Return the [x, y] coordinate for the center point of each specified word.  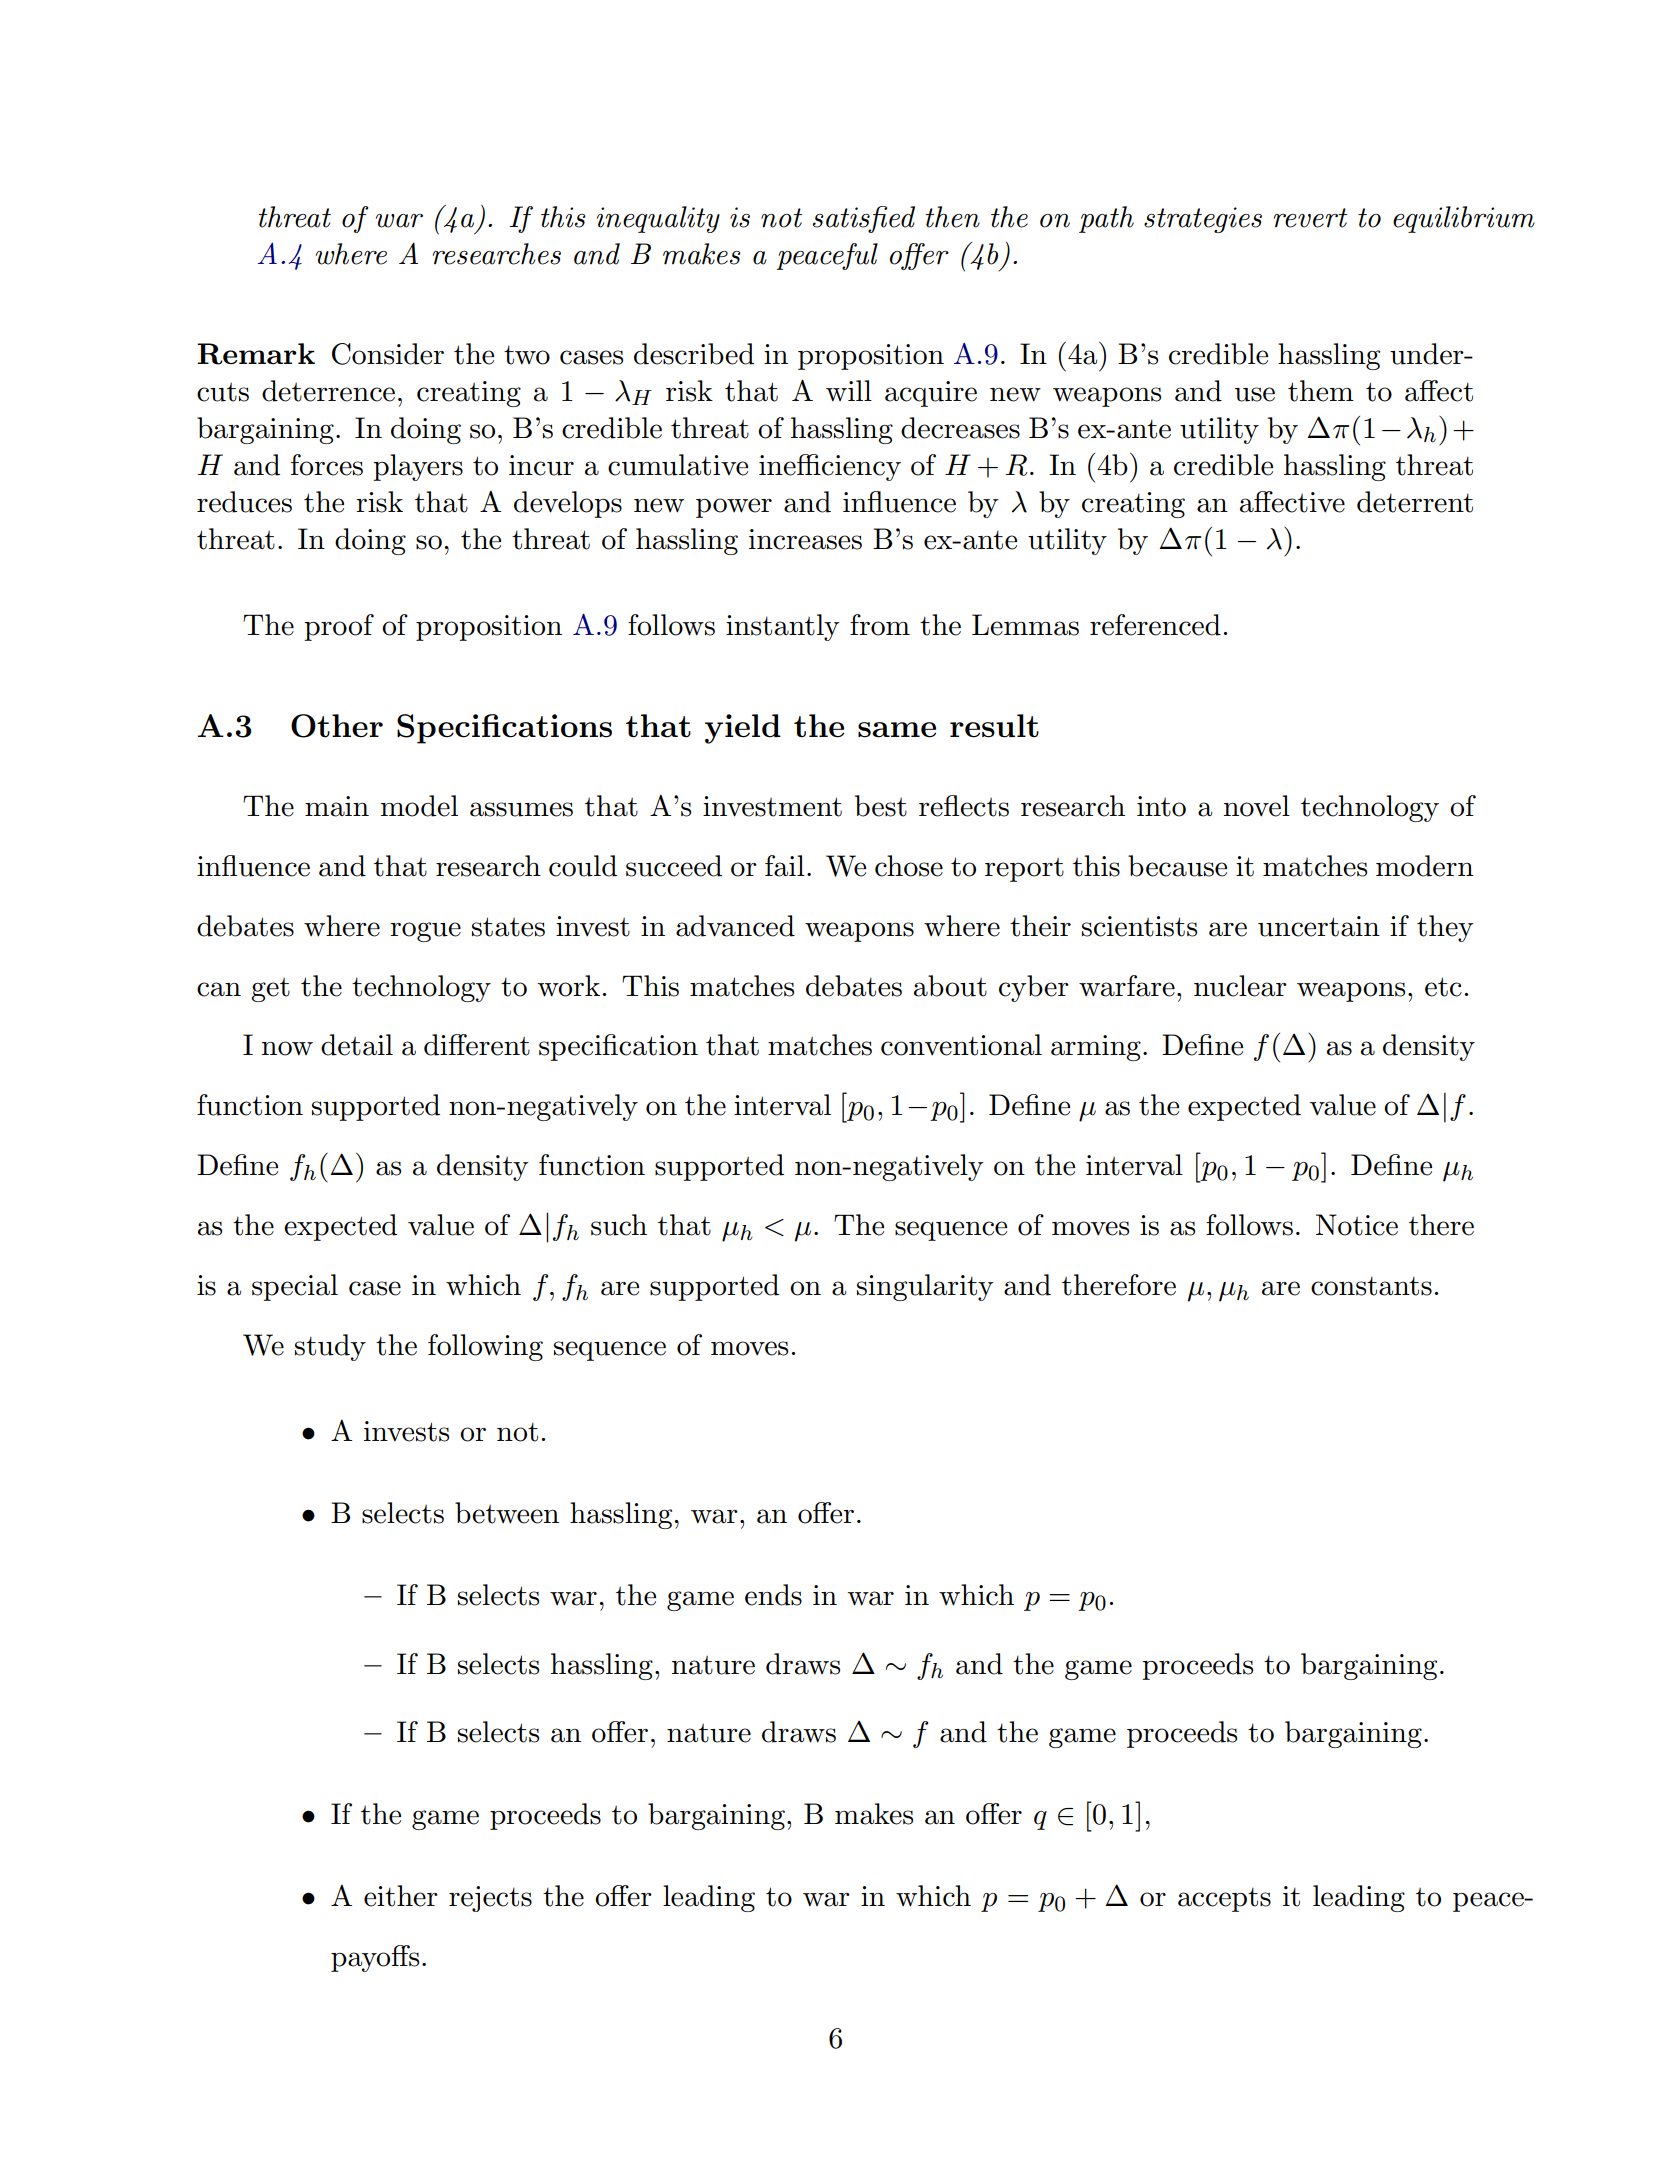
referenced [1155, 625]
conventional [961, 1045]
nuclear [1240, 986]
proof [339, 627]
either [401, 1896]
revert [1310, 218]
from [880, 625]
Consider [388, 354]
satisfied [864, 219]
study [330, 1347]
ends [773, 1595]
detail [357, 1045]
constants [1371, 1286]
